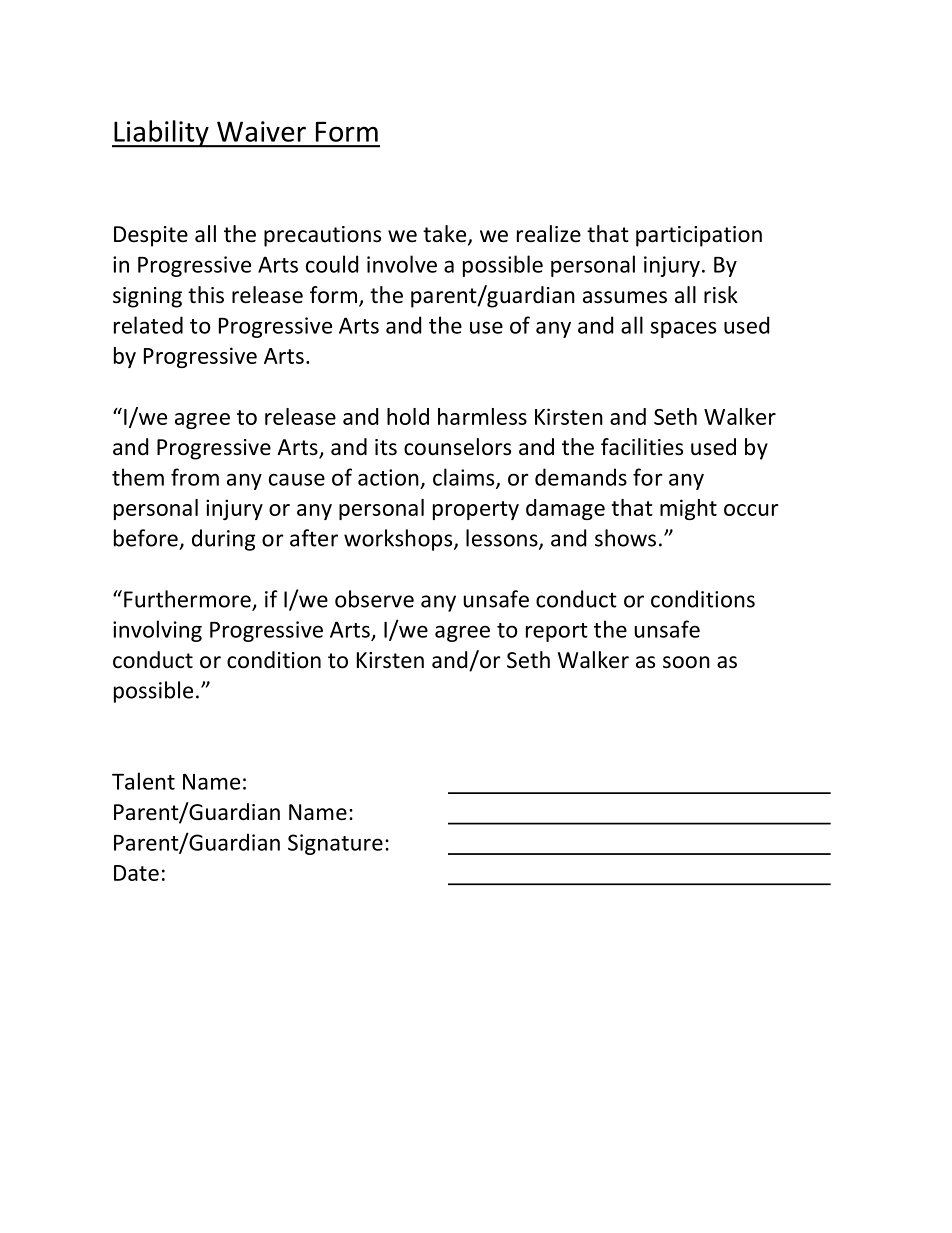 This page has height=1233, width=952. I want to click on Liability, so click(161, 134).
